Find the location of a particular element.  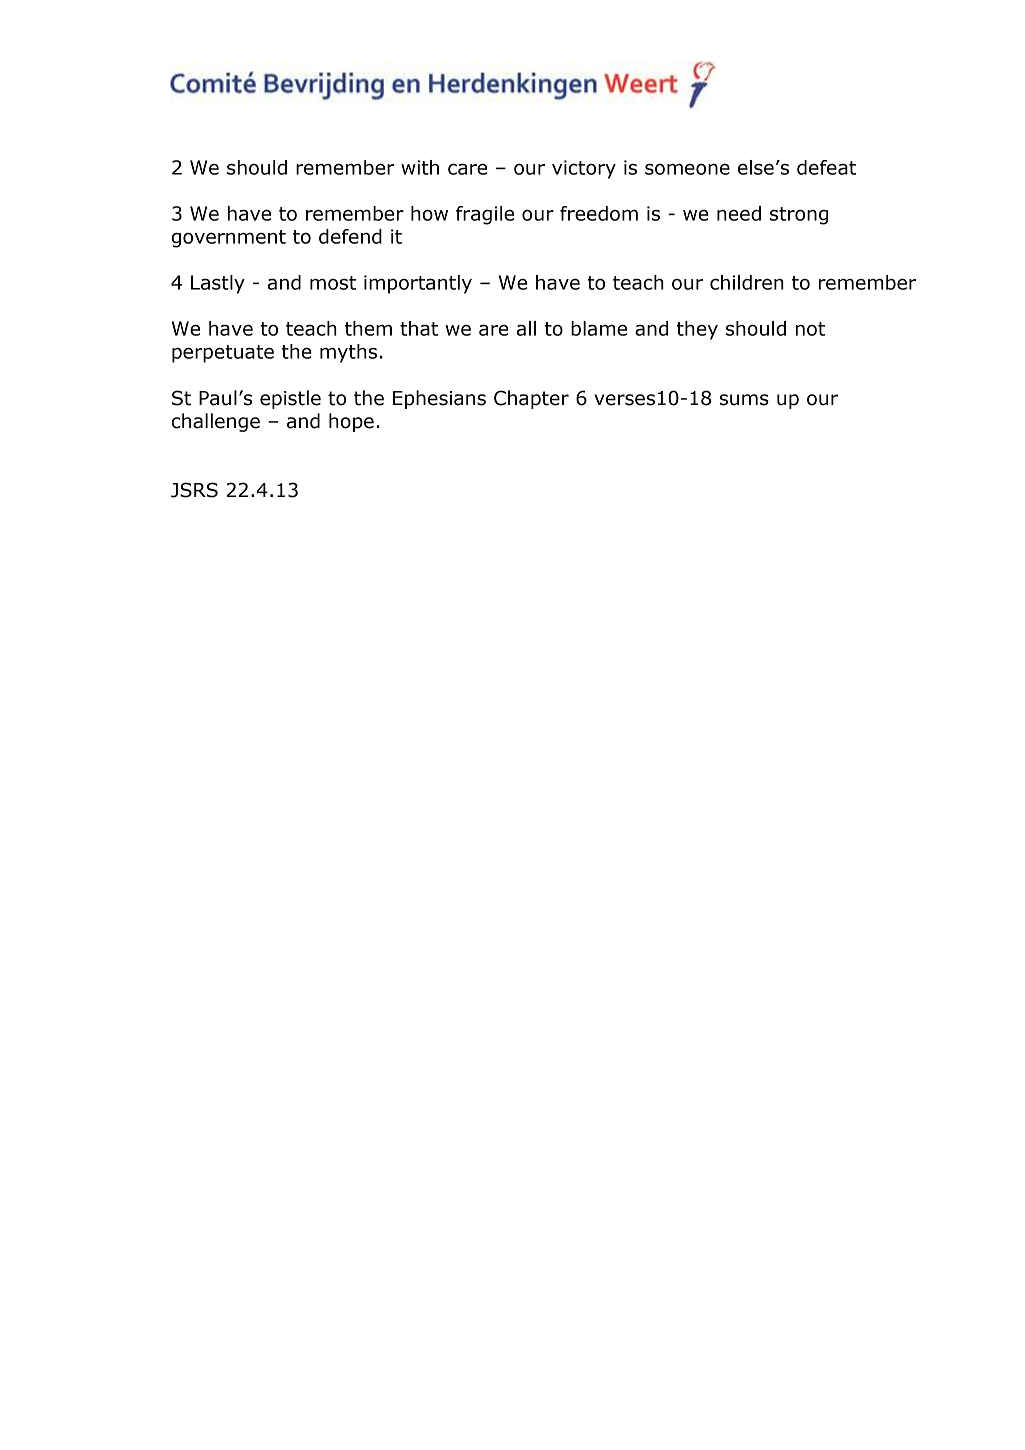

they is located at coordinates (697, 330).
